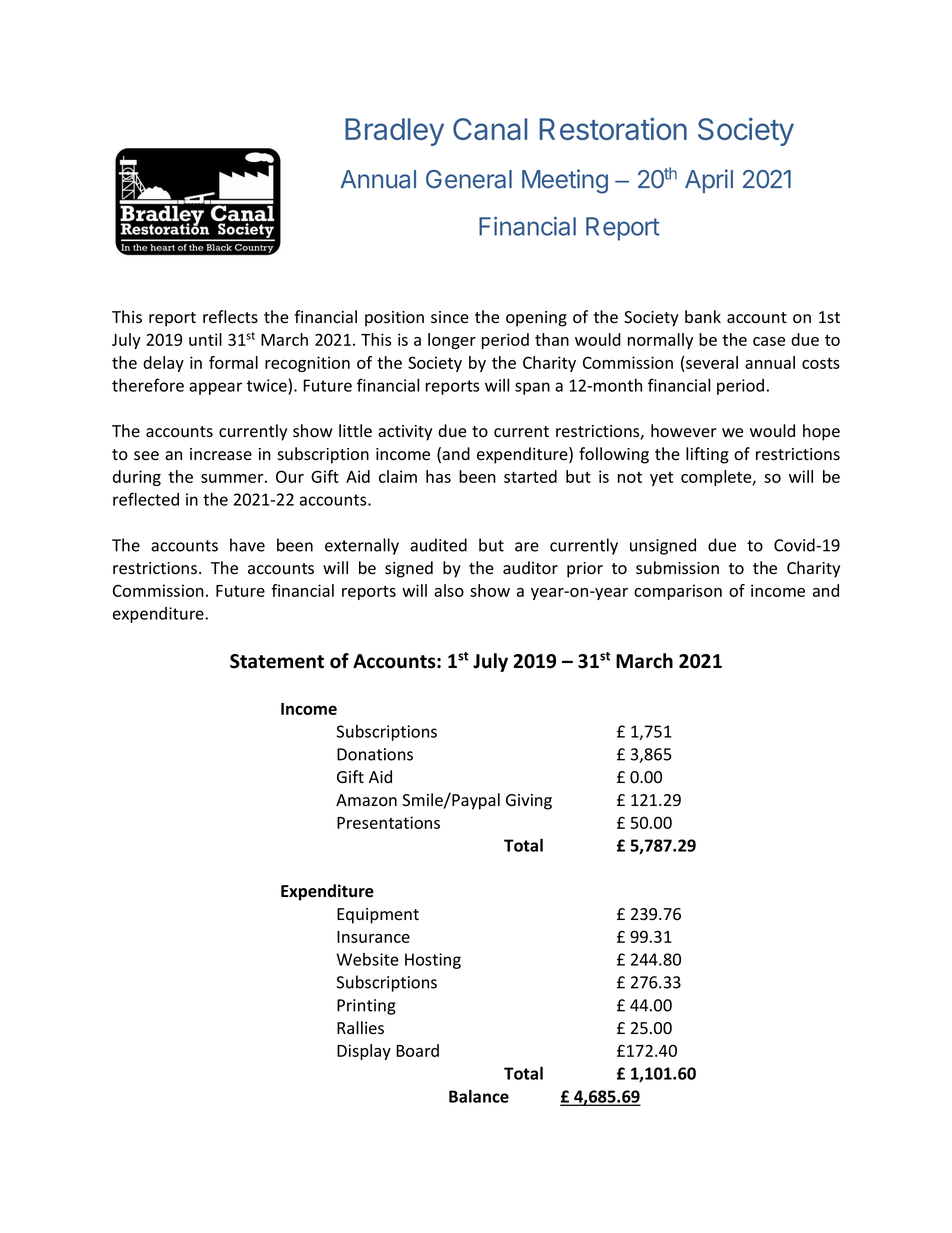 The image size is (952, 1233). I want to click on Giving, so click(529, 802).
